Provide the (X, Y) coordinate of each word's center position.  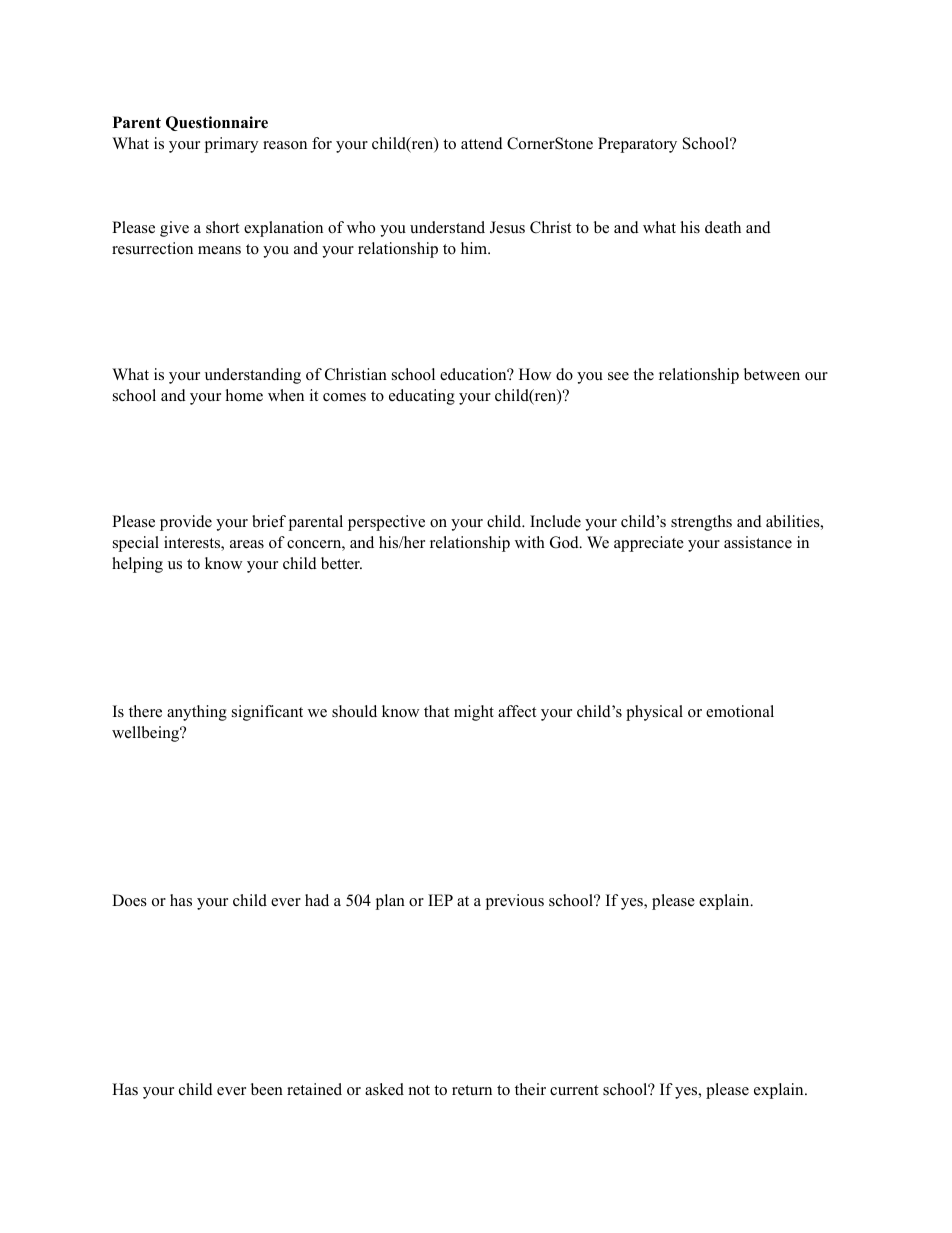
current (574, 1090)
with (530, 542)
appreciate (649, 544)
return (472, 1090)
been (267, 1089)
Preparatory (637, 145)
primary (231, 145)
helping (137, 565)
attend (482, 143)
